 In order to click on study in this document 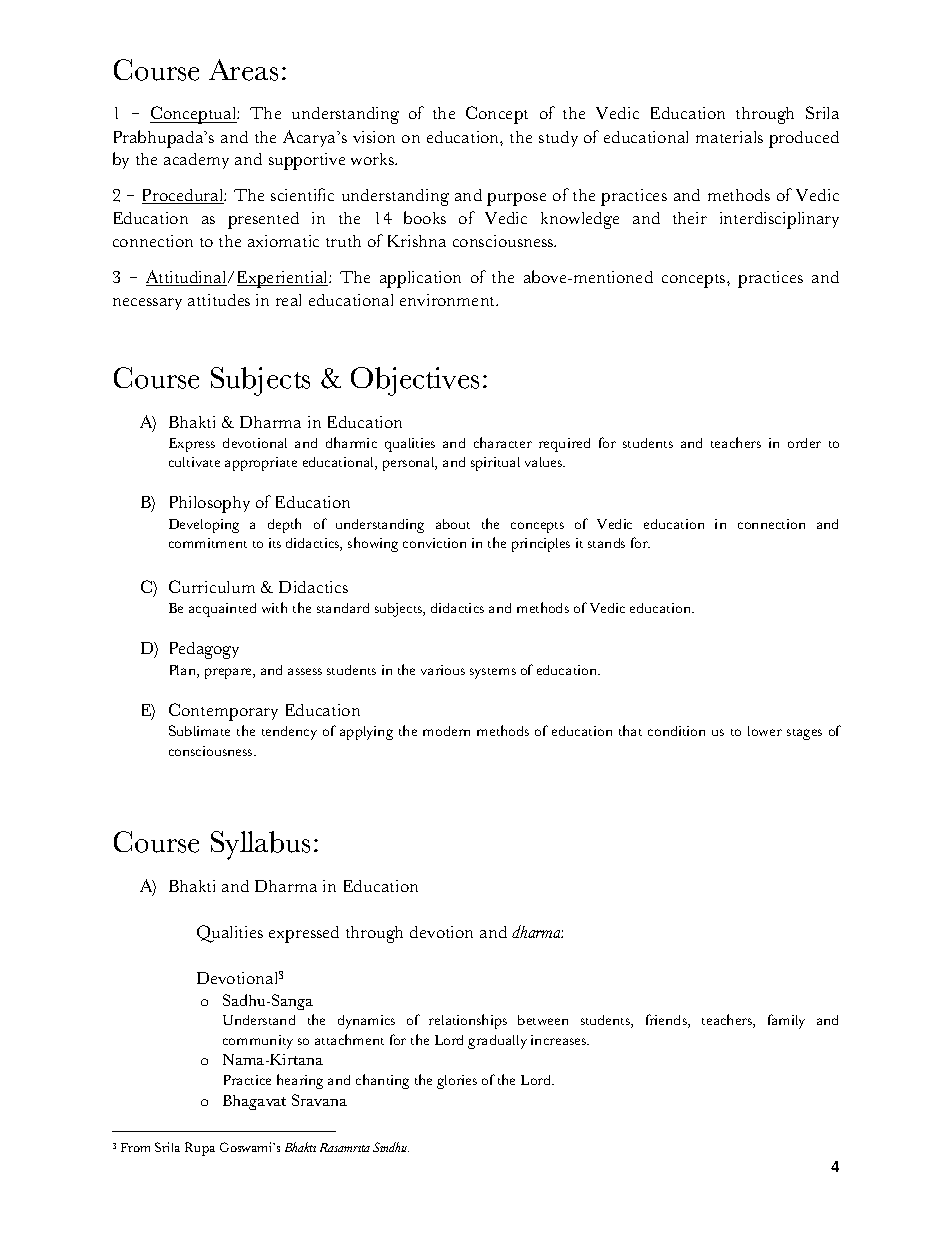, I will do `click(558, 139)`.
